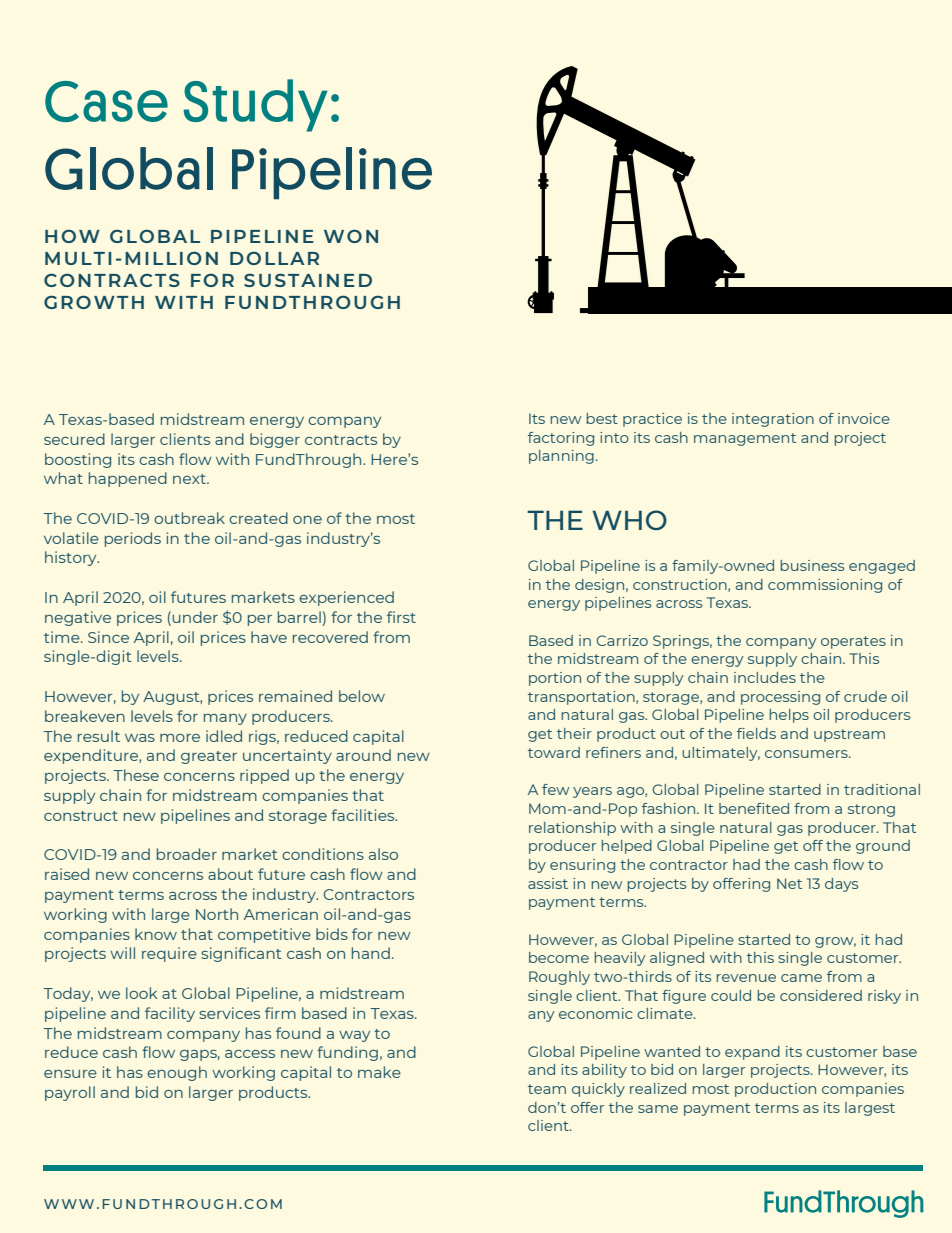 The width and height of the document is (952, 1233). I want to click on These, so click(136, 775).
